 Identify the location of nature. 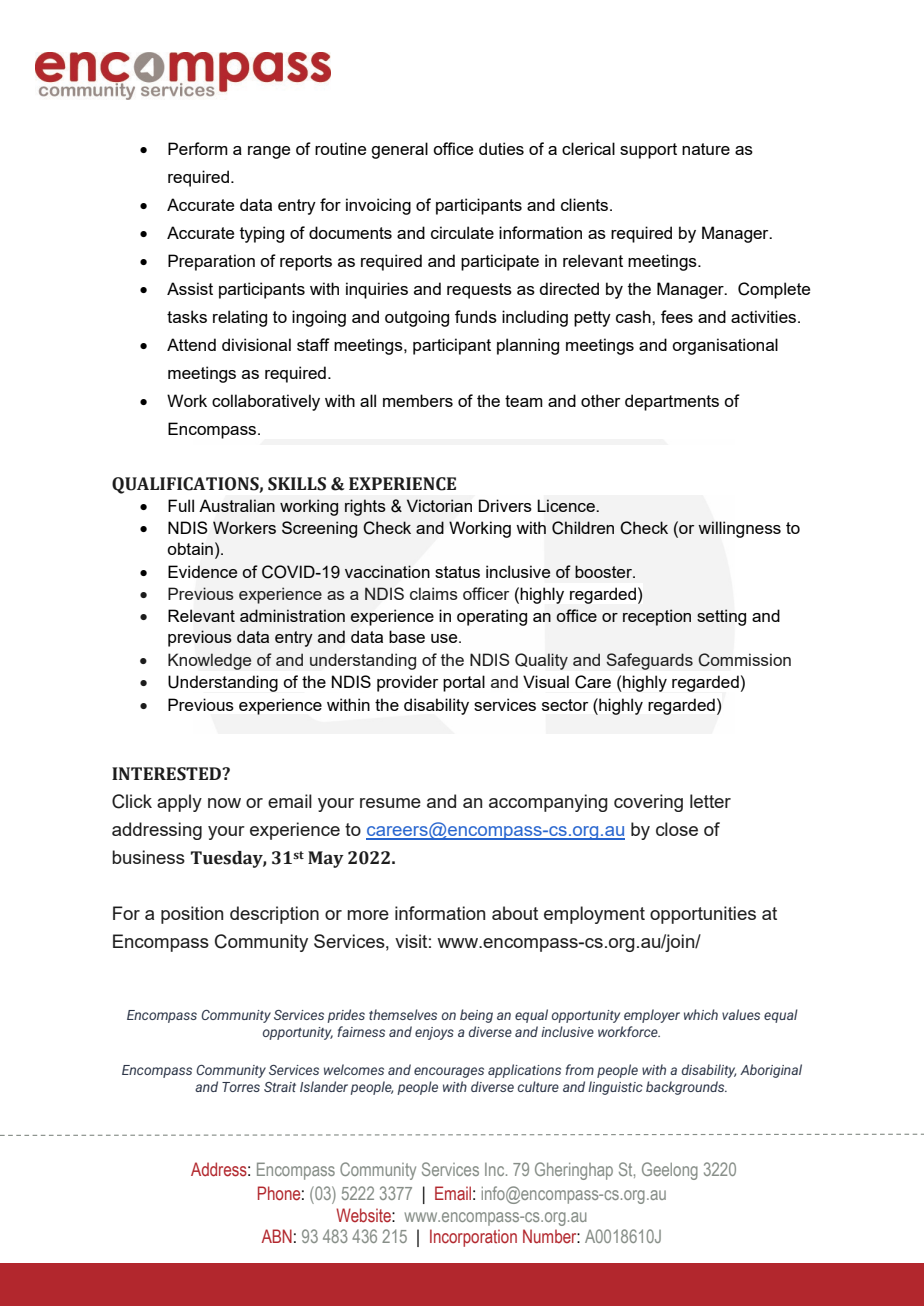
(706, 149).
